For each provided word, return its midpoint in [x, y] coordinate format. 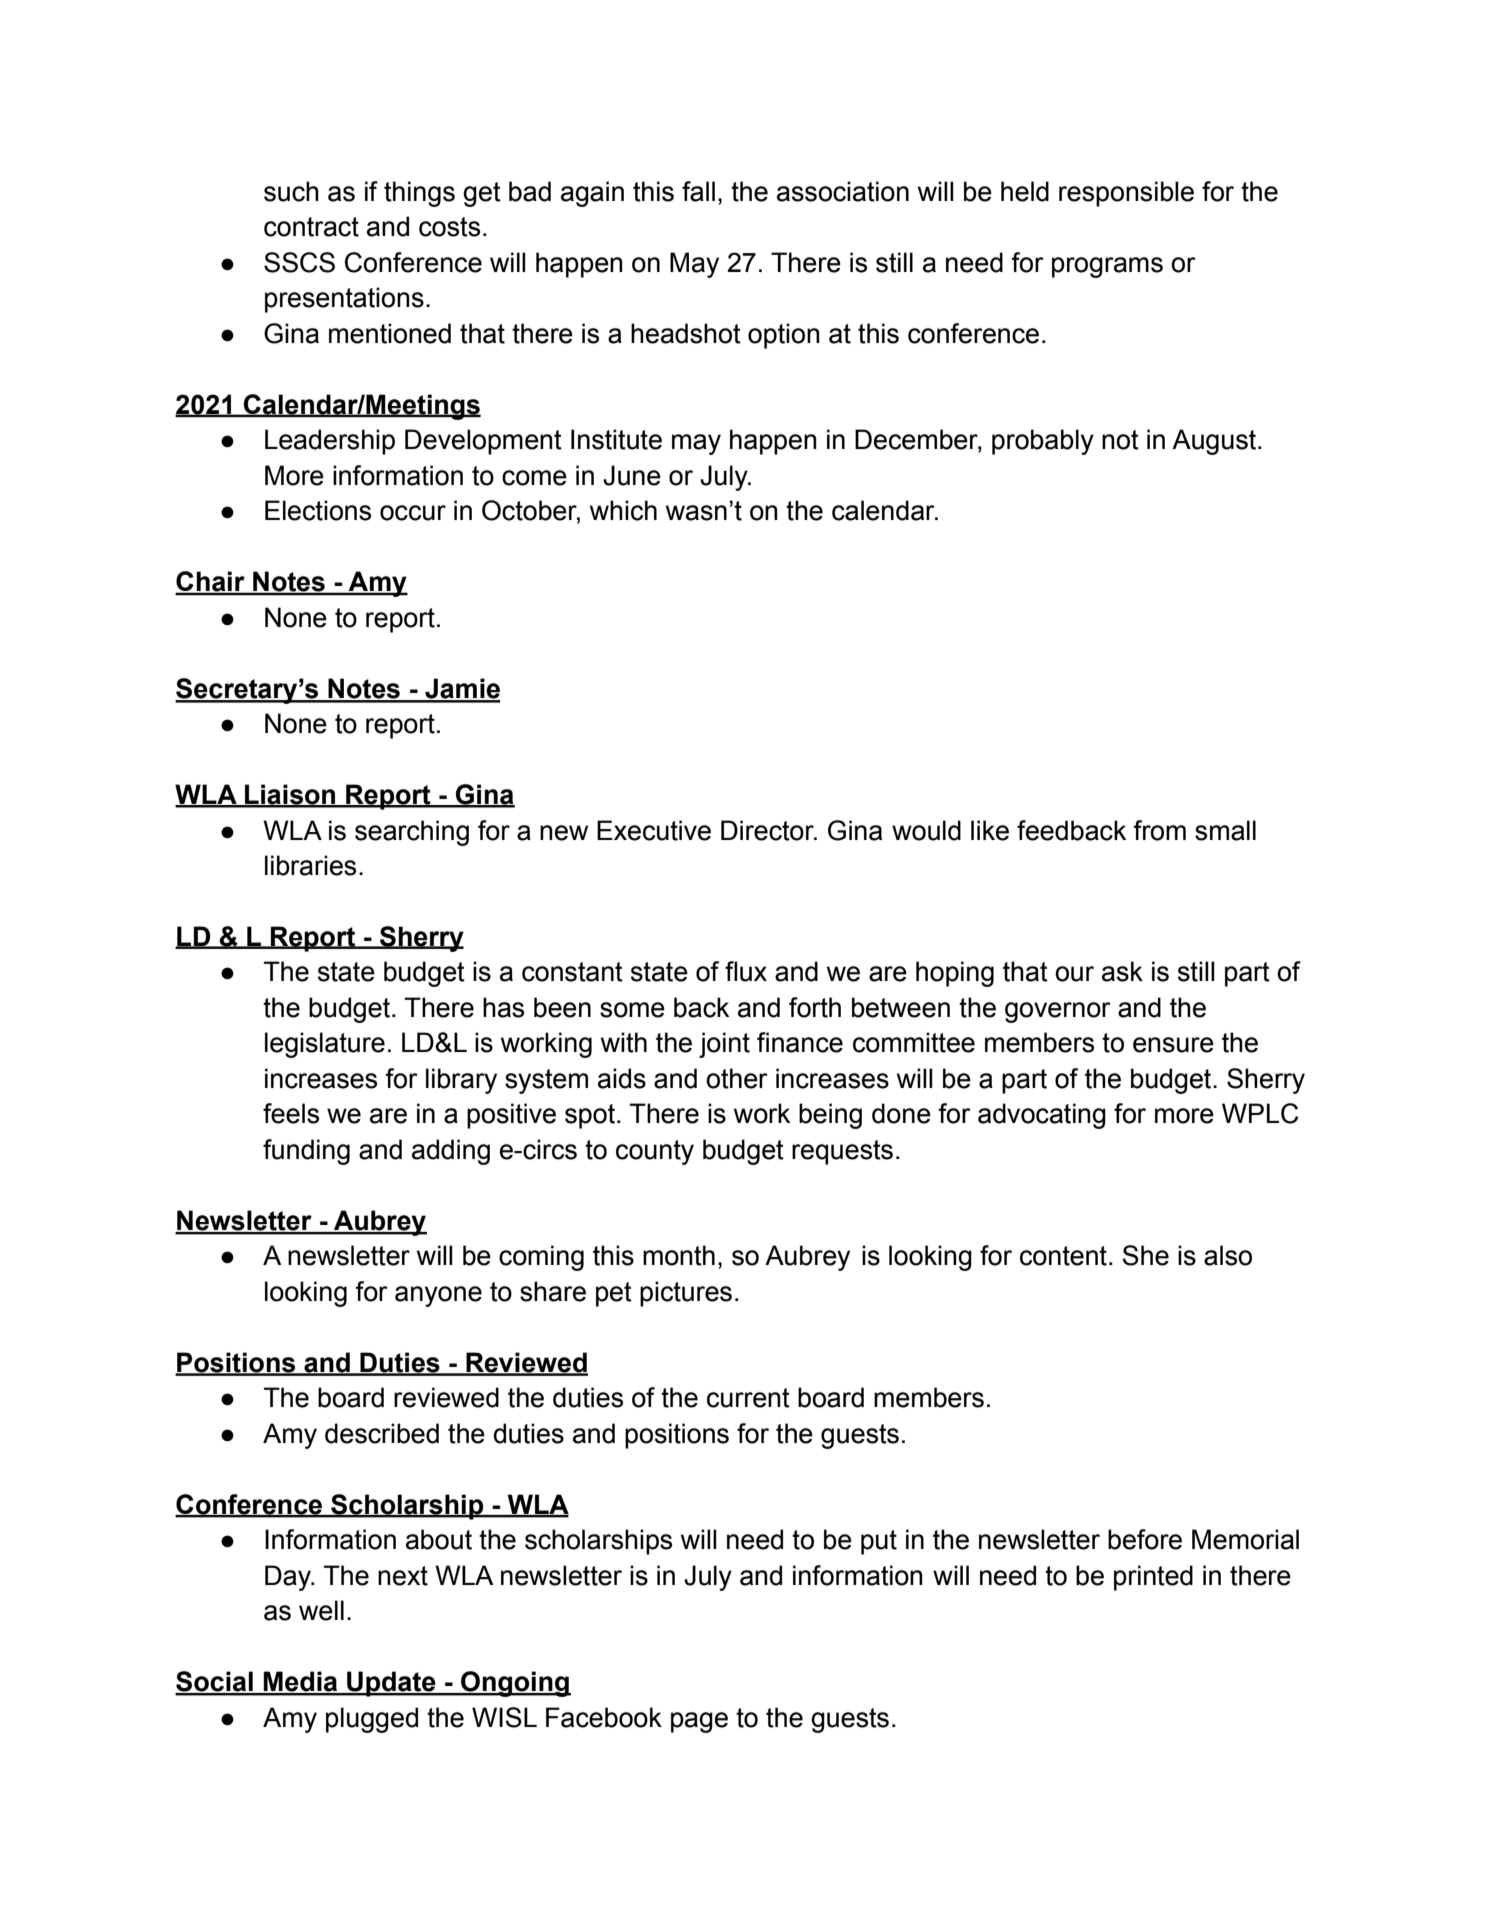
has [503, 1007]
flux [746, 971]
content [1063, 1256]
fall [698, 191]
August [1215, 442]
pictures [686, 1294]
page [699, 1722]
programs [1107, 267]
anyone [438, 1296]
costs [449, 227]
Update [391, 1684]
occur [413, 513]
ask [1122, 971]
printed [1153, 1578]
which [623, 510]
